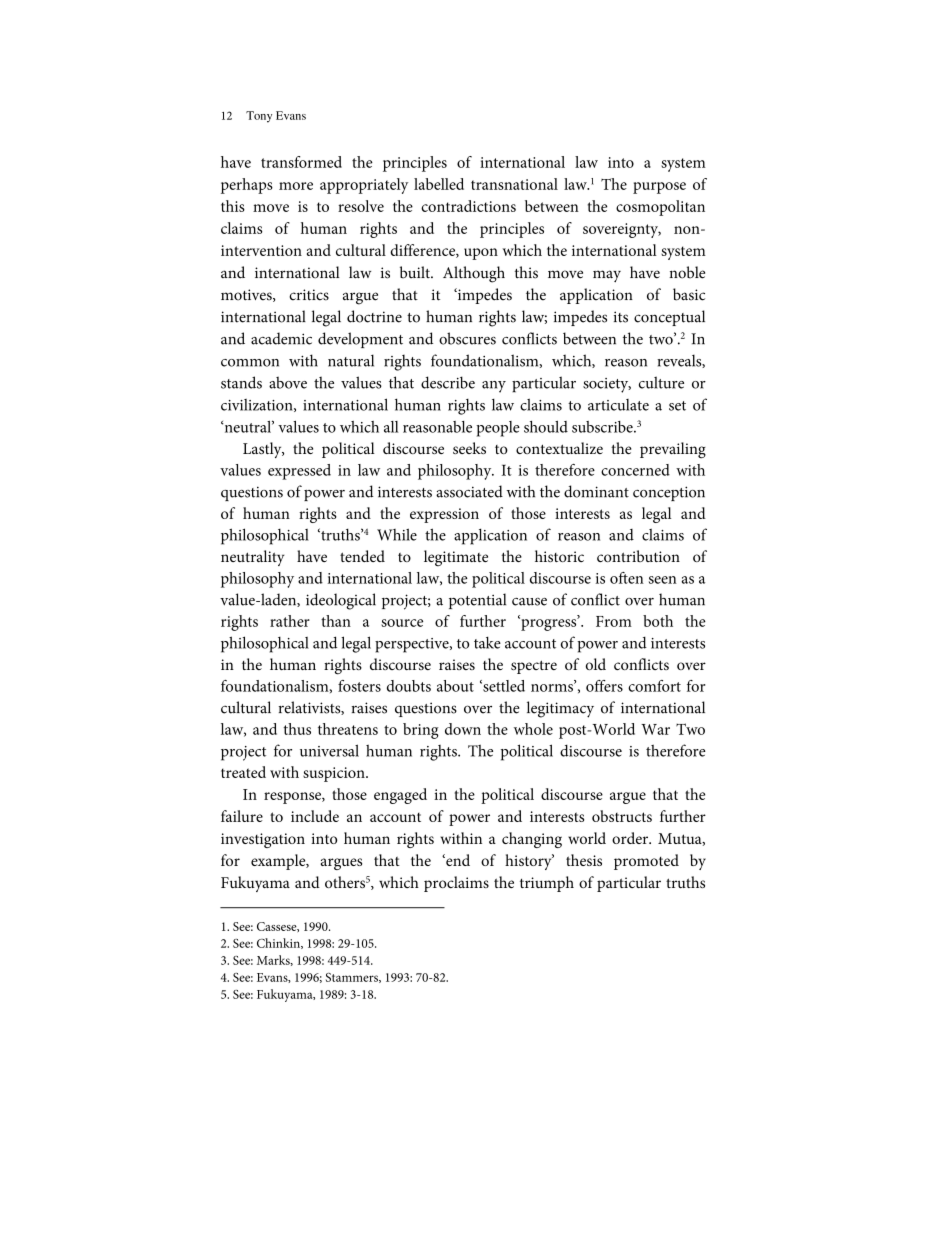 The height and width of the document is (1233, 952). What do you see at coordinates (638, 556) in the document?
I see `contribution` at bounding box center [638, 556].
